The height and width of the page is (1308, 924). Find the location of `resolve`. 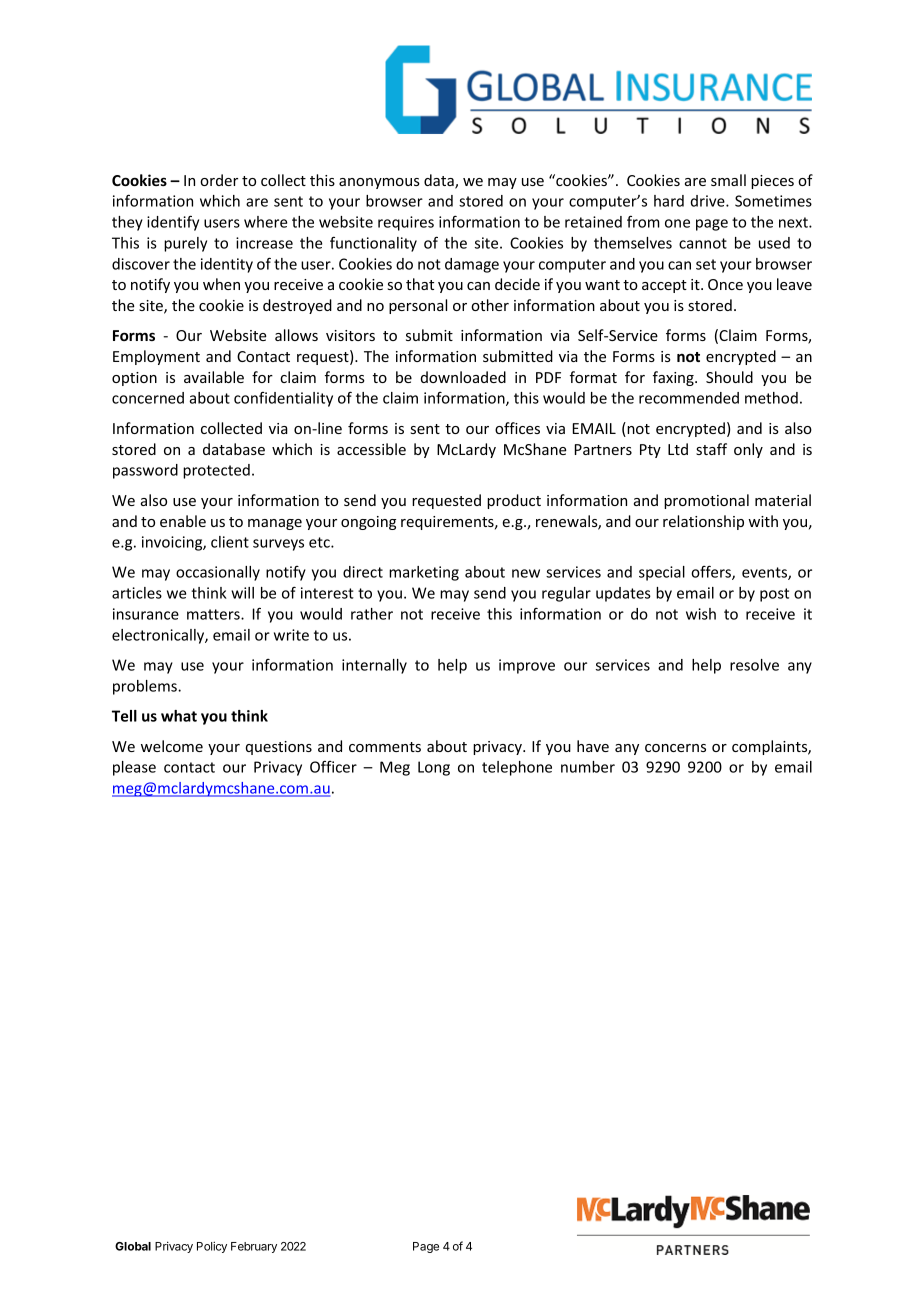

resolve is located at coordinates (754, 665).
